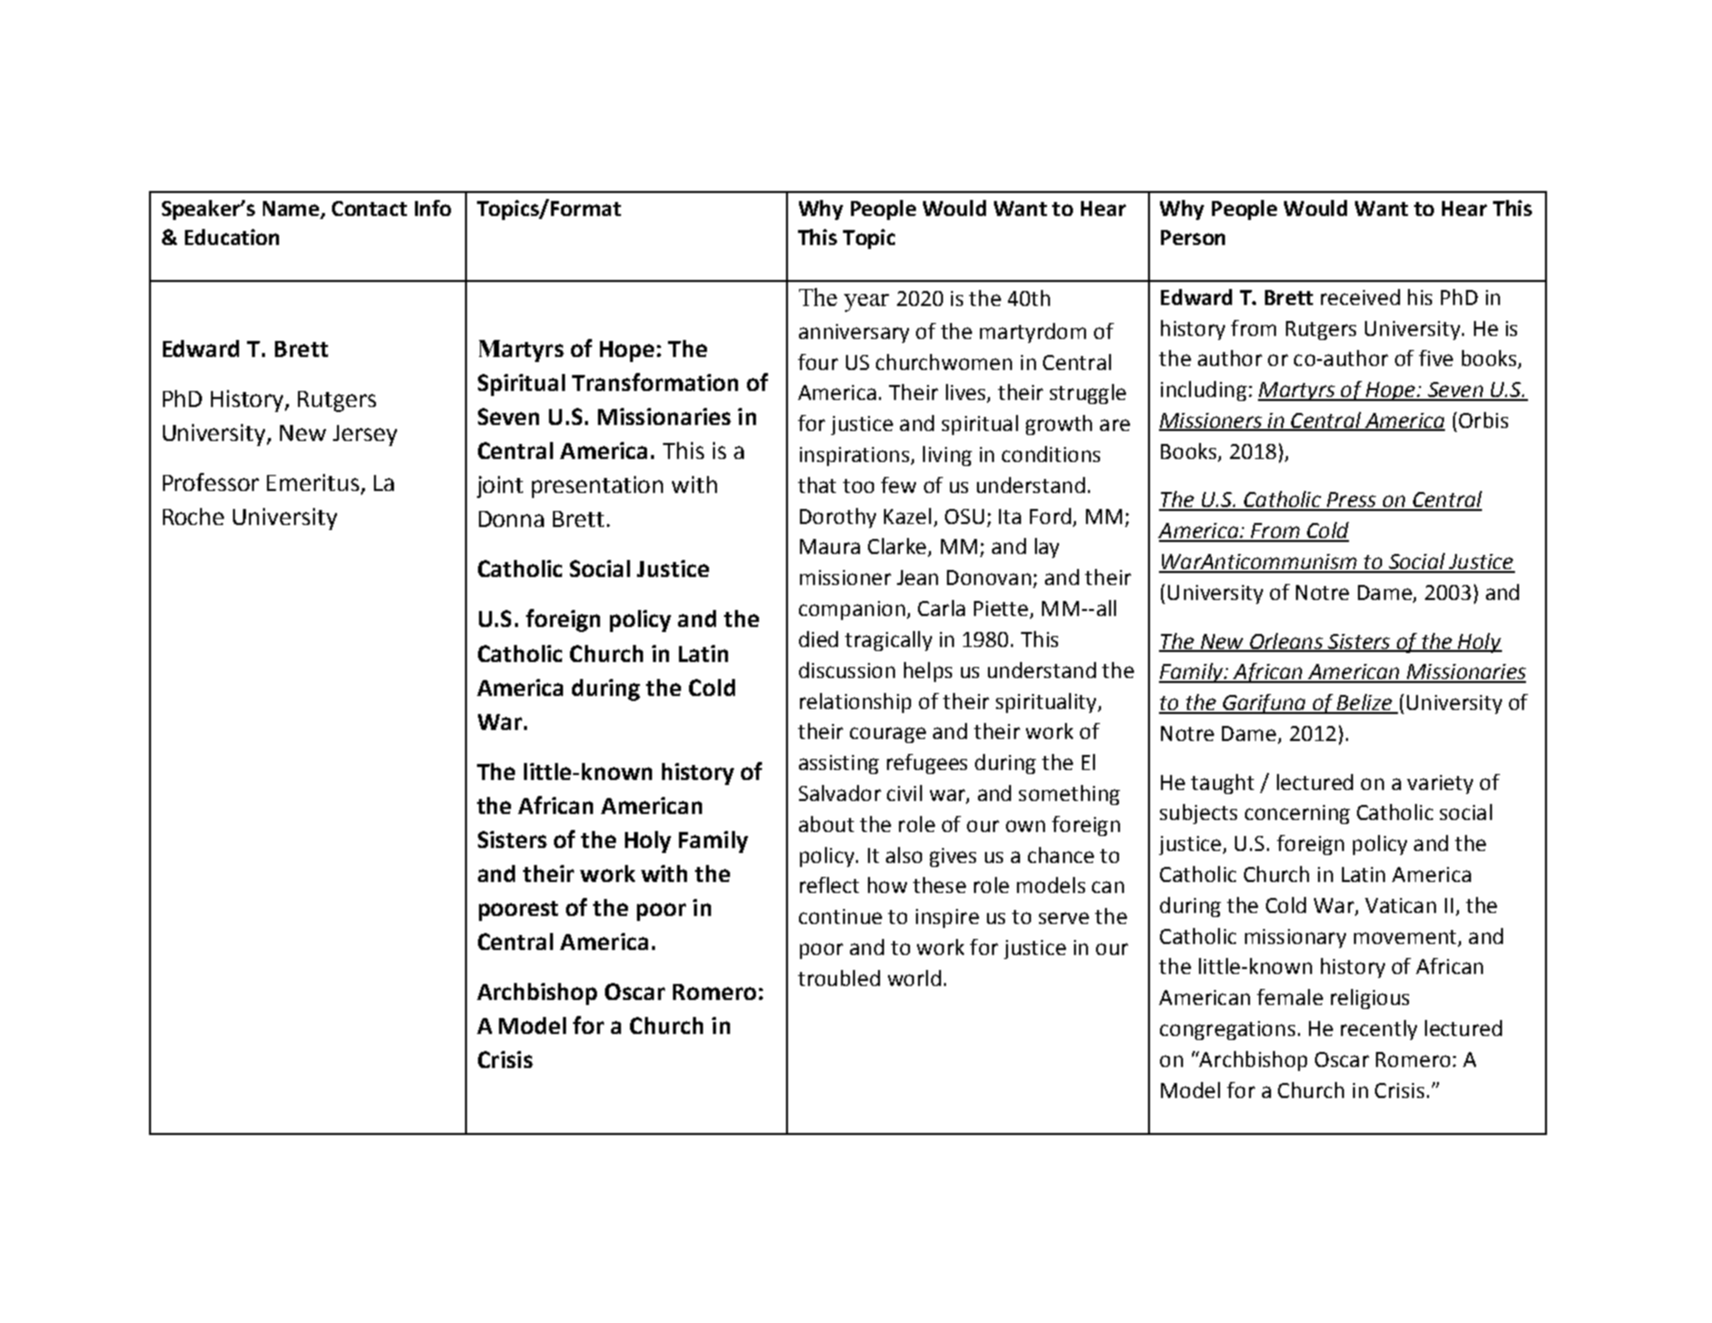  Describe the element at coordinates (1204, 391) in the page. I see `including` at that location.
